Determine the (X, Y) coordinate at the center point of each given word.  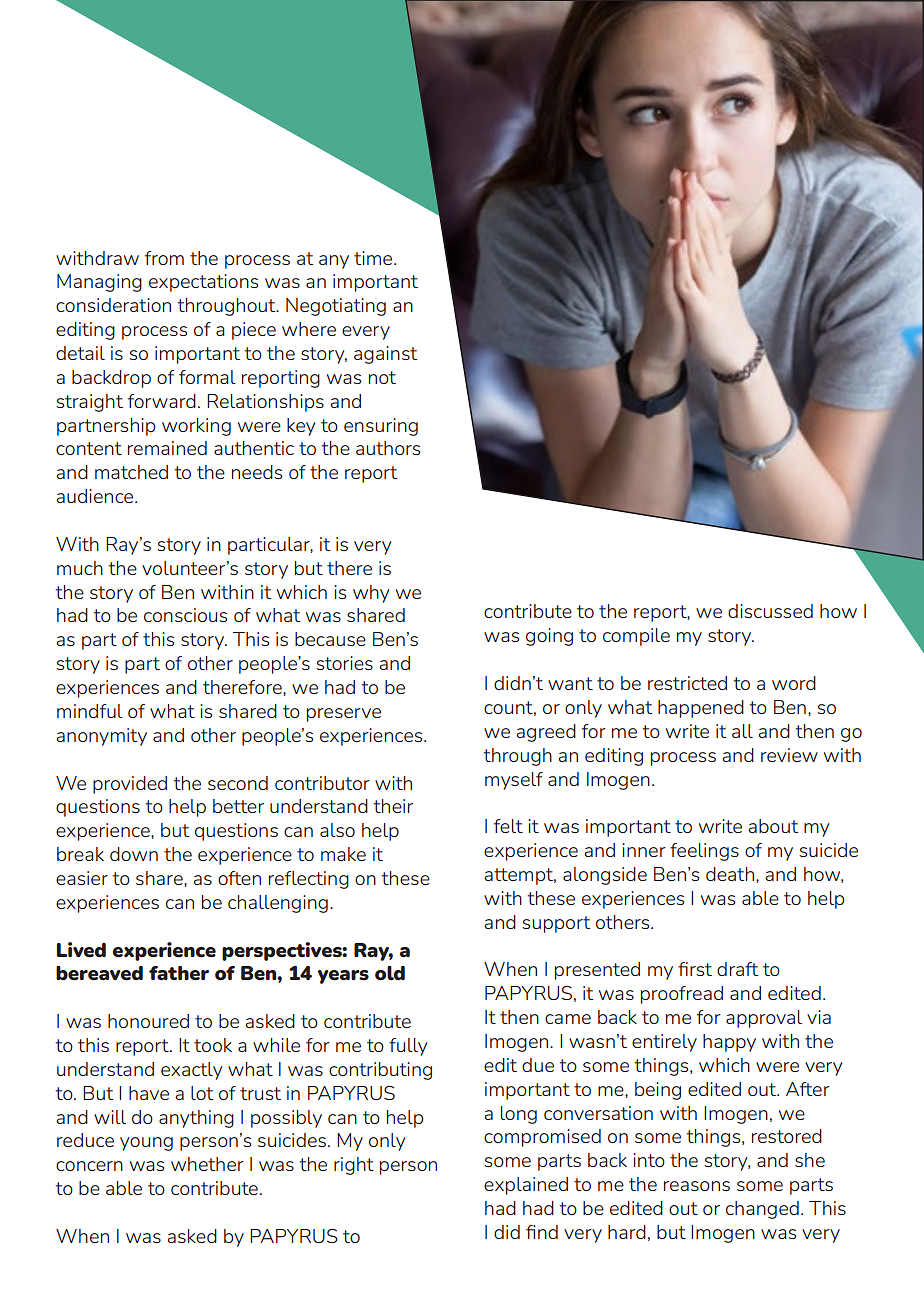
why (371, 594)
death (730, 874)
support (556, 924)
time (374, 258)
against (385, 355)
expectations (203, 283)
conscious (185, 615)
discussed (770, 611)
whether (207, 1164)
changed (762, 1210)
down (134, 854)
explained (526, 1186)
